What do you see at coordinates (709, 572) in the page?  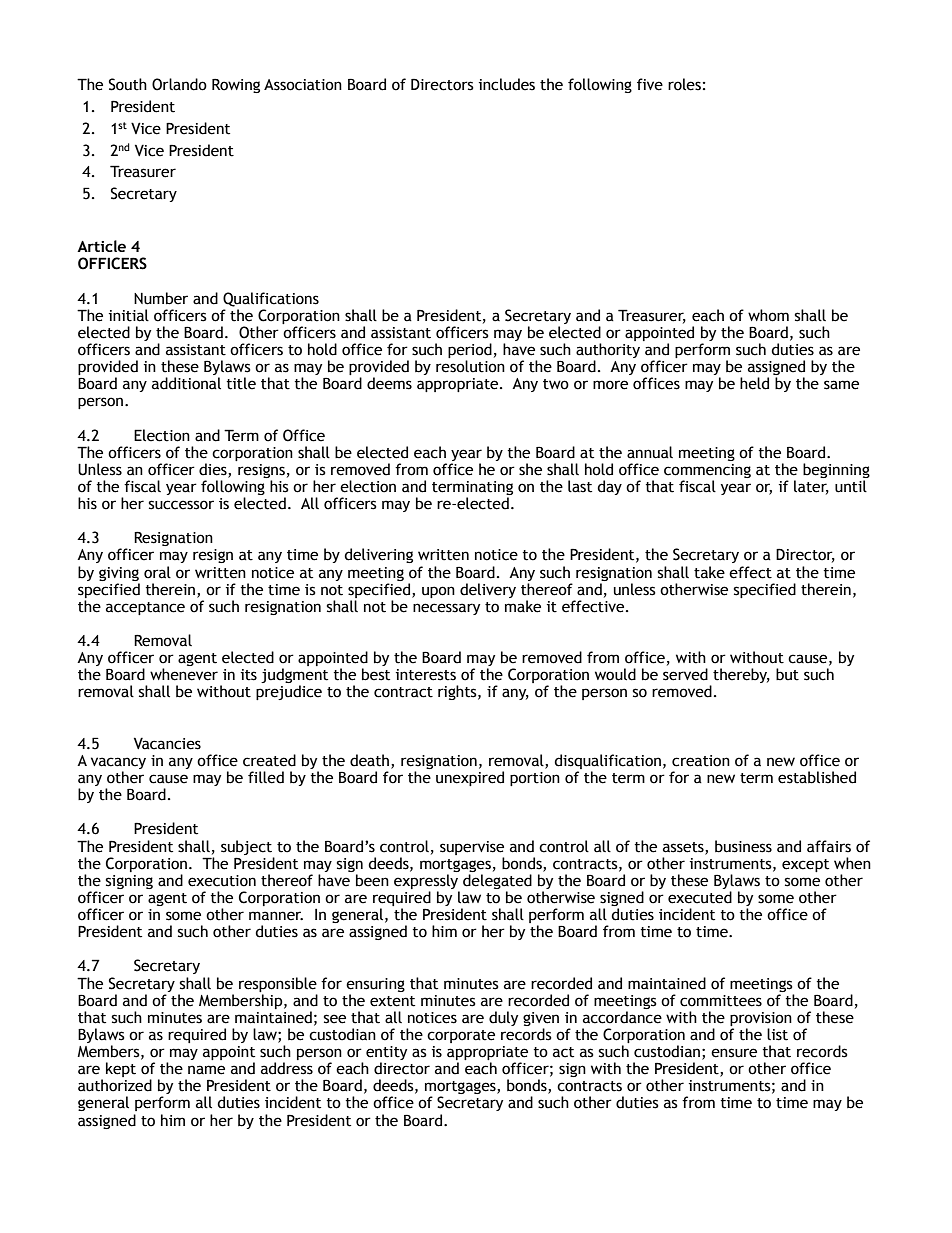 I see `take` at bounding box center [709, 572].
